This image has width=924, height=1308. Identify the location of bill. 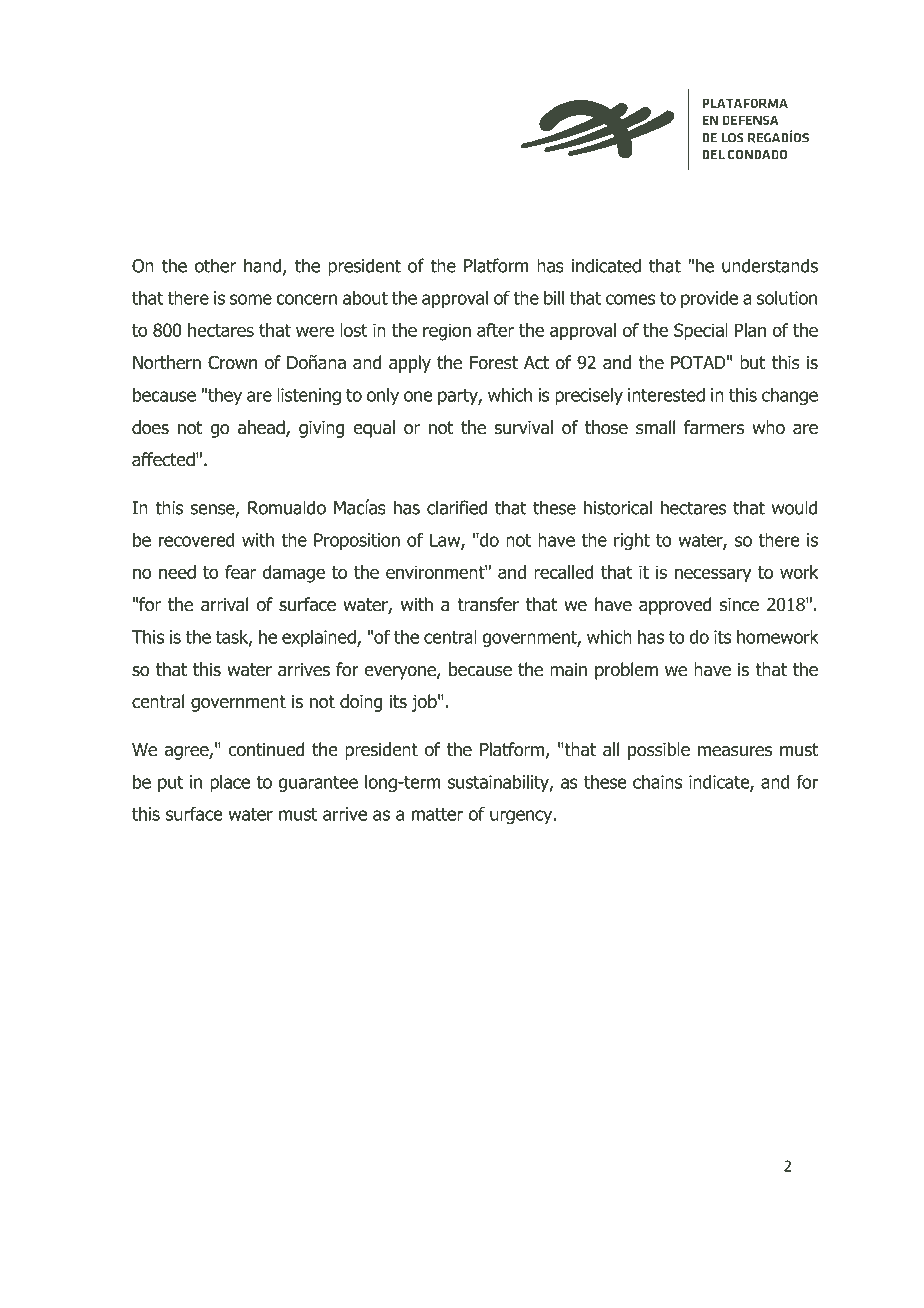
(554, 298).
